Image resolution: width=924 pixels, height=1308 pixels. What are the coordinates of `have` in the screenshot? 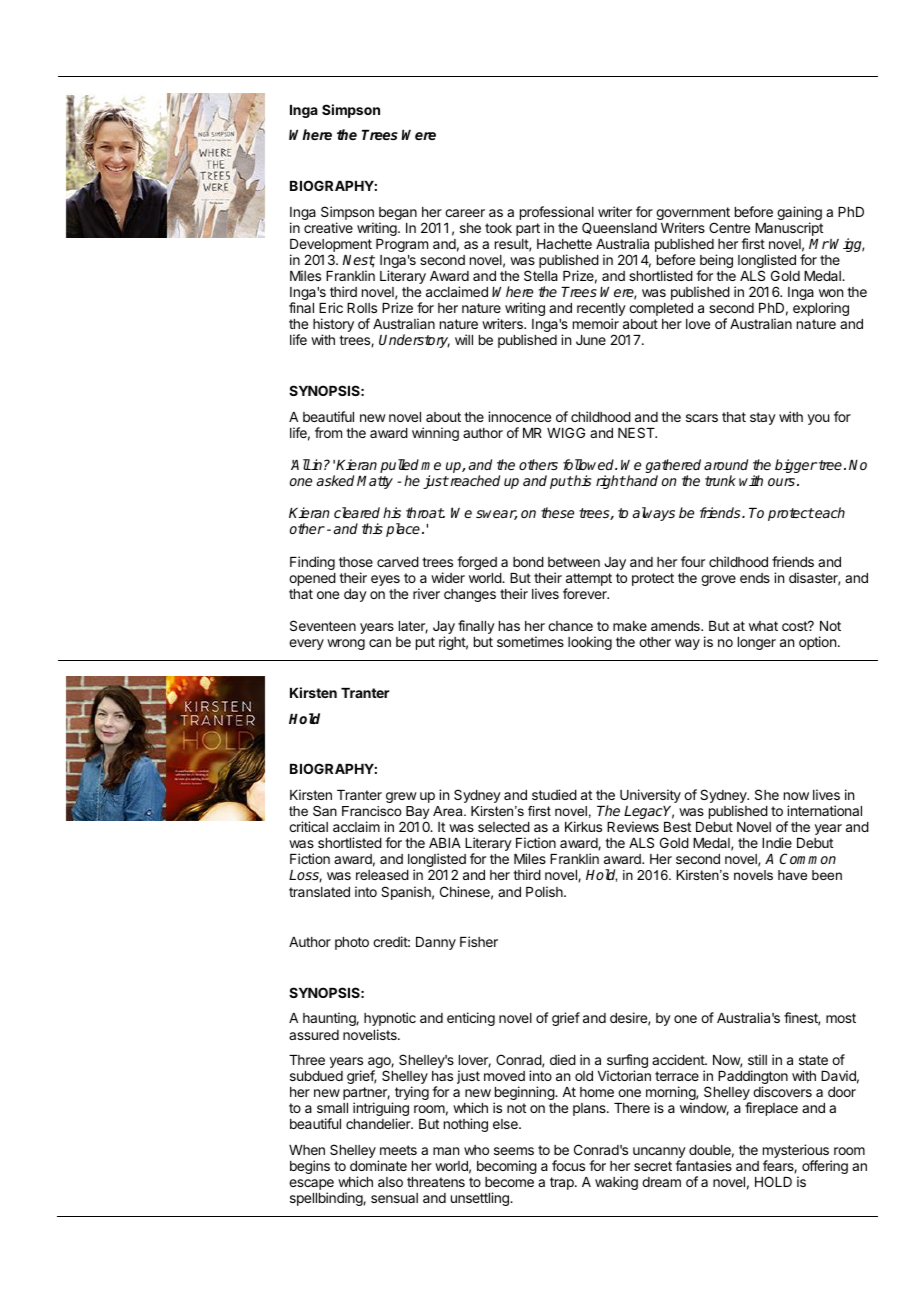 It's located at (792, 875).
